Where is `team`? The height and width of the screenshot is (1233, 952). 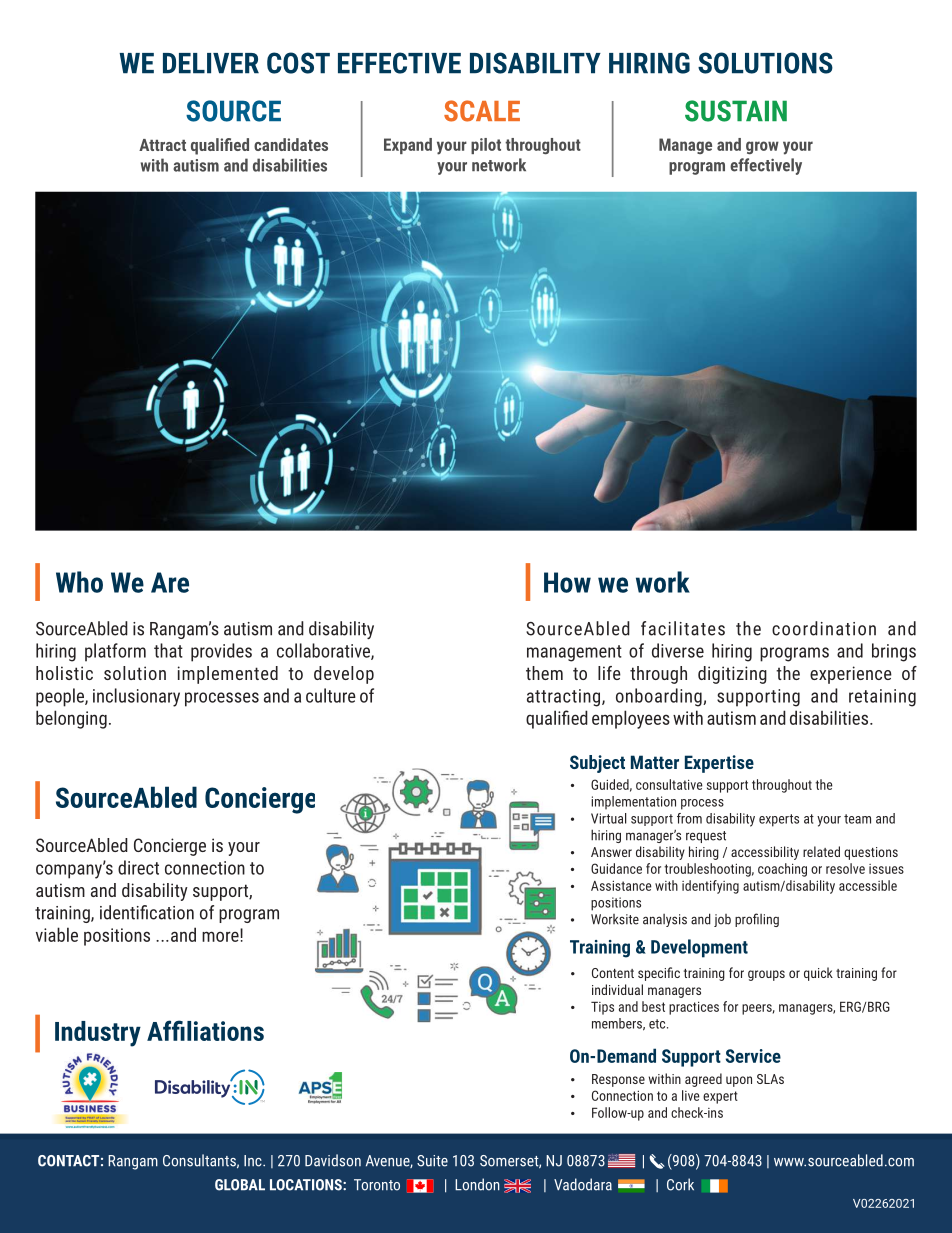
team is located at coordinates (857, 819).
